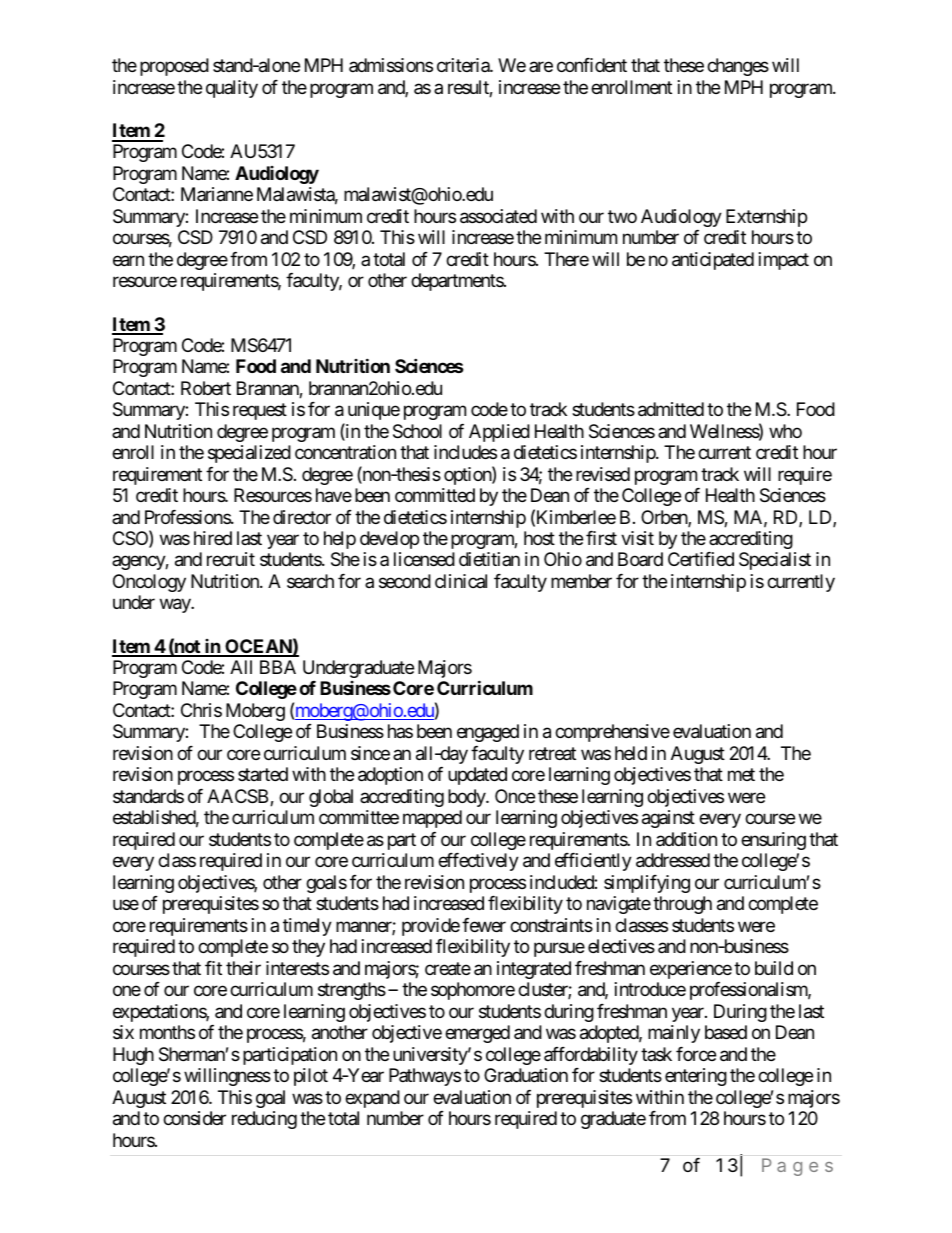 The width and height of the screenshot is (952, 1233). What do you see at coordinates (477, 1034) in the screenshot?
I see `emerged` at bounding box center [477, 1034].
